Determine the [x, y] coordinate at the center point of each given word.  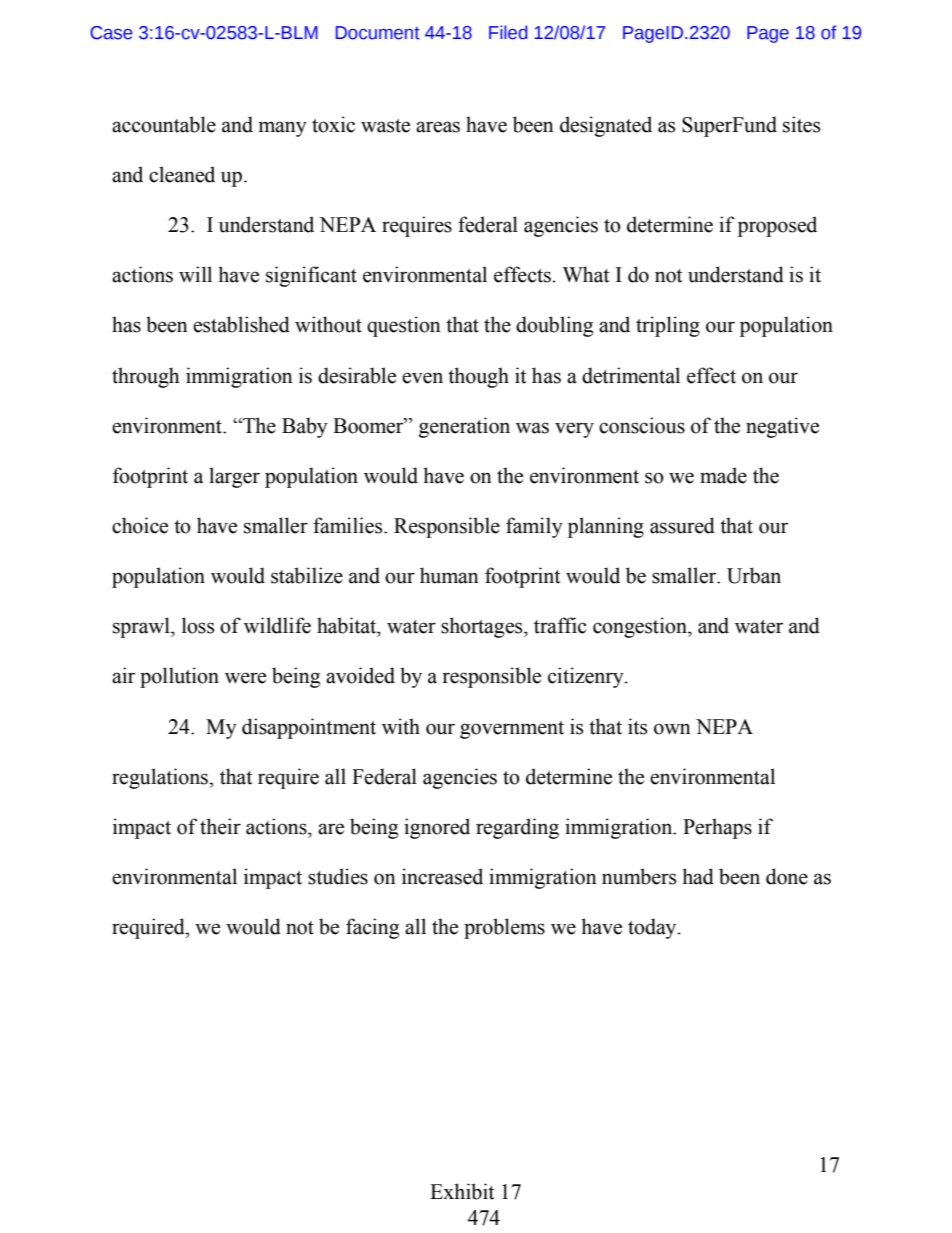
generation [464, 427]
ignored [437, 828]
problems [504, 928]
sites [801, 124]
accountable [164, 124]
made [723, 475]
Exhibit [462, 1191]
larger [234, 477]
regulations [161, 778]
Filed [508, 32]
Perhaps [717, 828]
